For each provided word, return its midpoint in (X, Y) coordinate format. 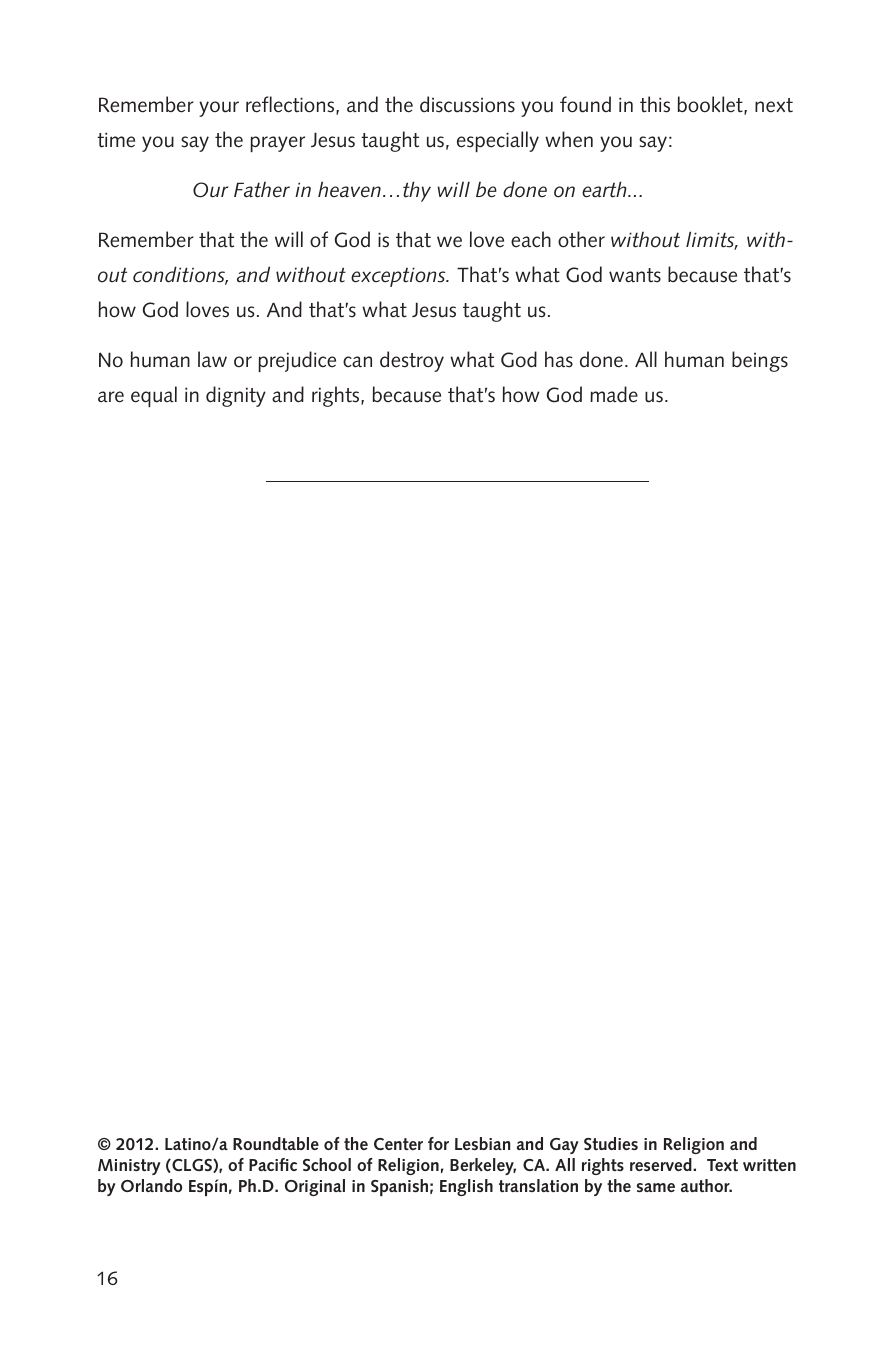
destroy (412, 361)
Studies (611, 1143)
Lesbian (483, 1143)
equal (154, 396)
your (219, 109)
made (614, 394)
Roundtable (276, 1143)
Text (722, 1165)
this (655, 104)
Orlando (151, 1185)
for (438, 1143)
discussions (467, 104)
